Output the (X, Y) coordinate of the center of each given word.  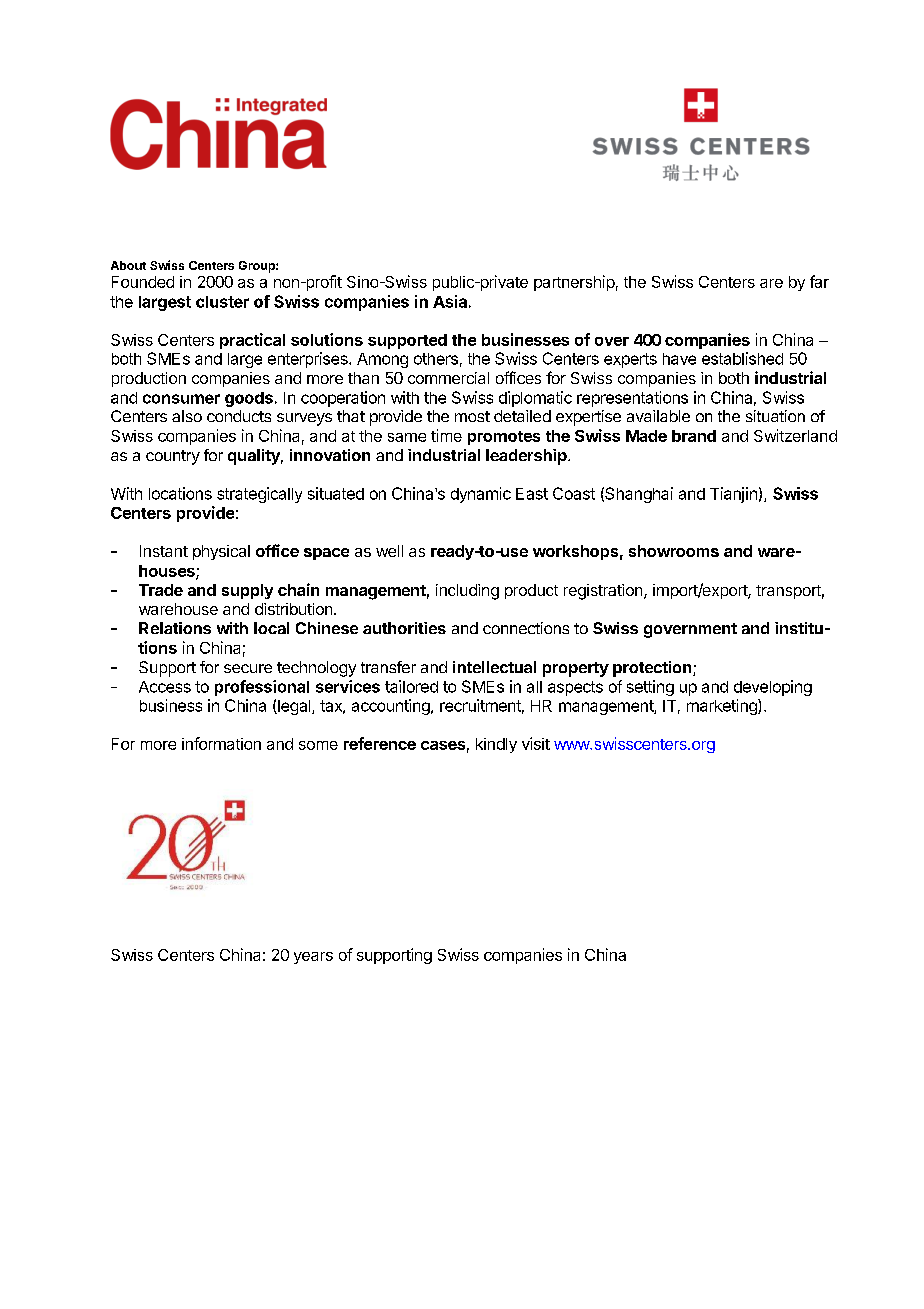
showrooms (674, 551)
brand (694, 436)
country (173, 457)
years (313, 958)
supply (247, 591)
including (467, 592)
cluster (222, 302)
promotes (504, 438)
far (819, 281)
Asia (450, 301)
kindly (496, 745)
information (221, 743)
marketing (723, 707)
